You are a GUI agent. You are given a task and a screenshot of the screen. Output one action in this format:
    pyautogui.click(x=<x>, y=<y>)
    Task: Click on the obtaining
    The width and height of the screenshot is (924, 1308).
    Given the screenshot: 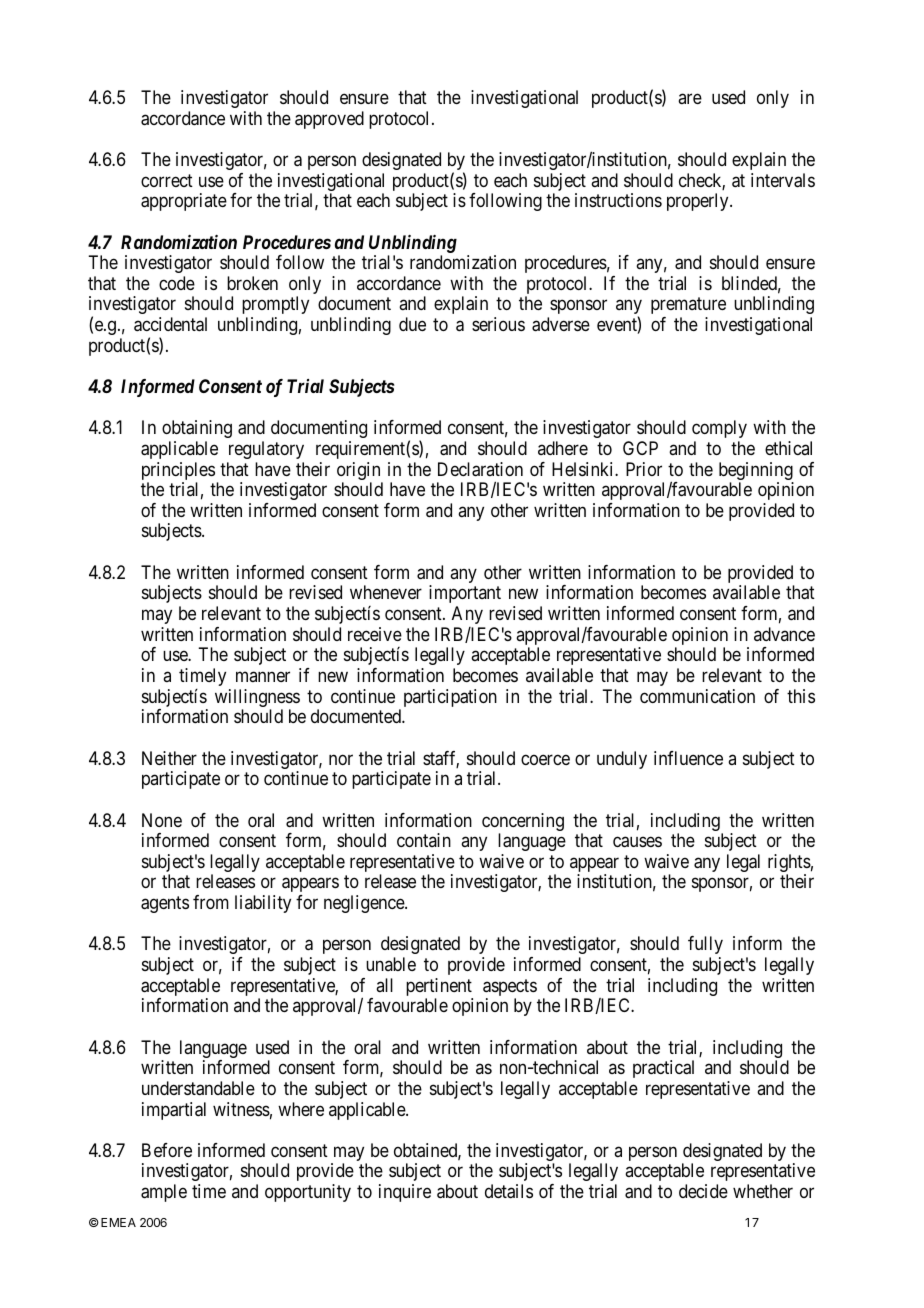 What is the action you would take?
    pyautogui.click(x=197, y=429)
